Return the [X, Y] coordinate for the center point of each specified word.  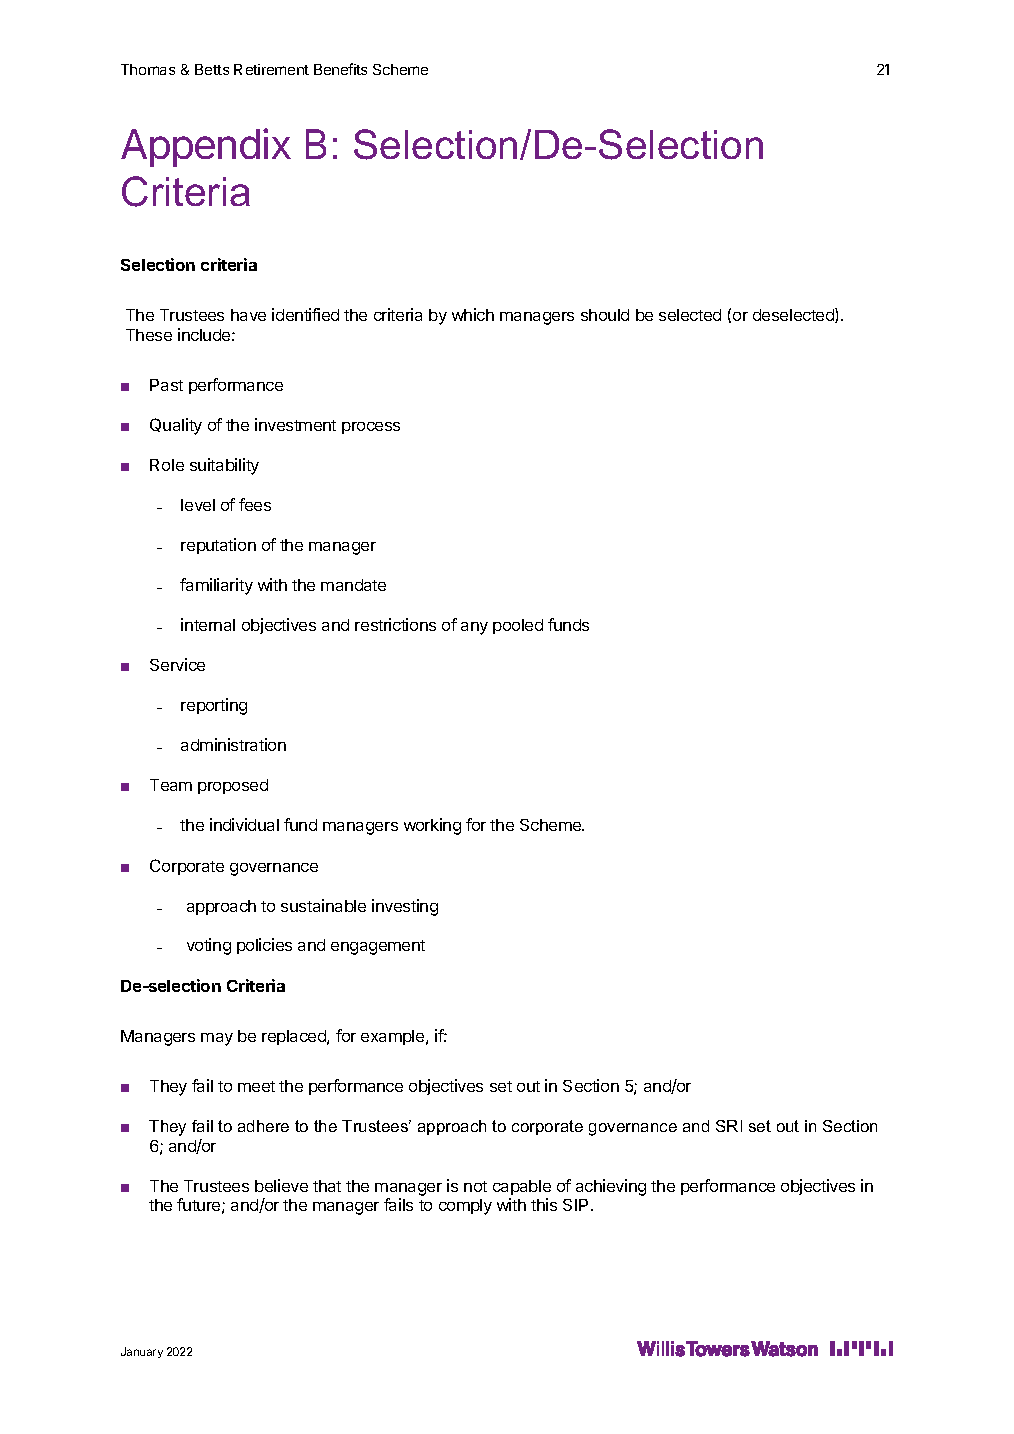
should [605, 315]
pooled [518, 626]
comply [465, 1207]
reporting [214, 706]
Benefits [340, 69]
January [142, 1352]
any [474, 628]
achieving [611, 1187]
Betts [212, 69]
